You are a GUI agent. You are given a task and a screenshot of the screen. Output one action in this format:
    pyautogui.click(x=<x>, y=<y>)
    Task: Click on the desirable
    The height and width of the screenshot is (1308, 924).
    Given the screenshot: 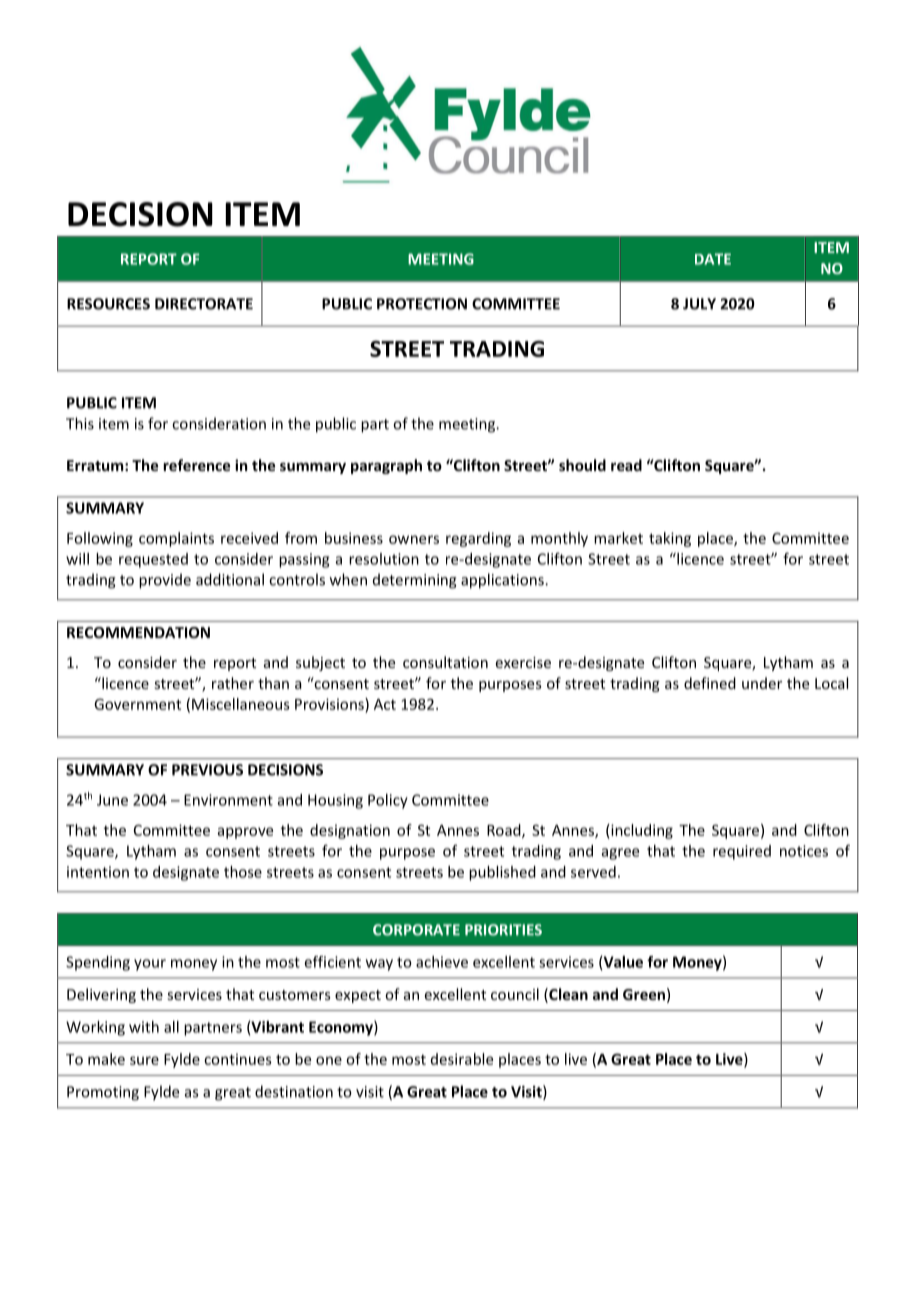 What is the action you would take?
    pyautogui.click(x=462, y=1059)
